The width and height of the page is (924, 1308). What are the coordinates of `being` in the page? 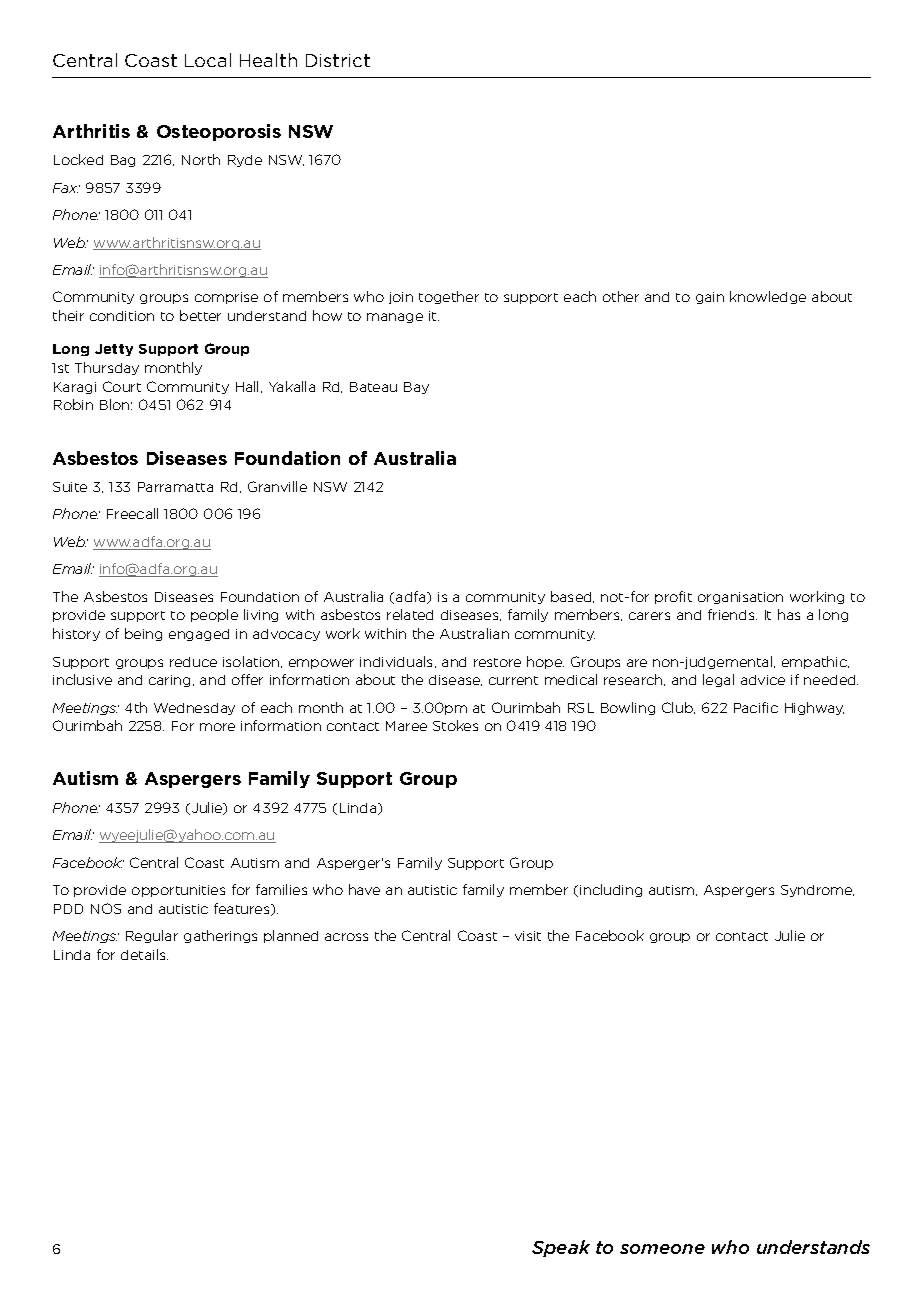 It's located at (143, 634).
